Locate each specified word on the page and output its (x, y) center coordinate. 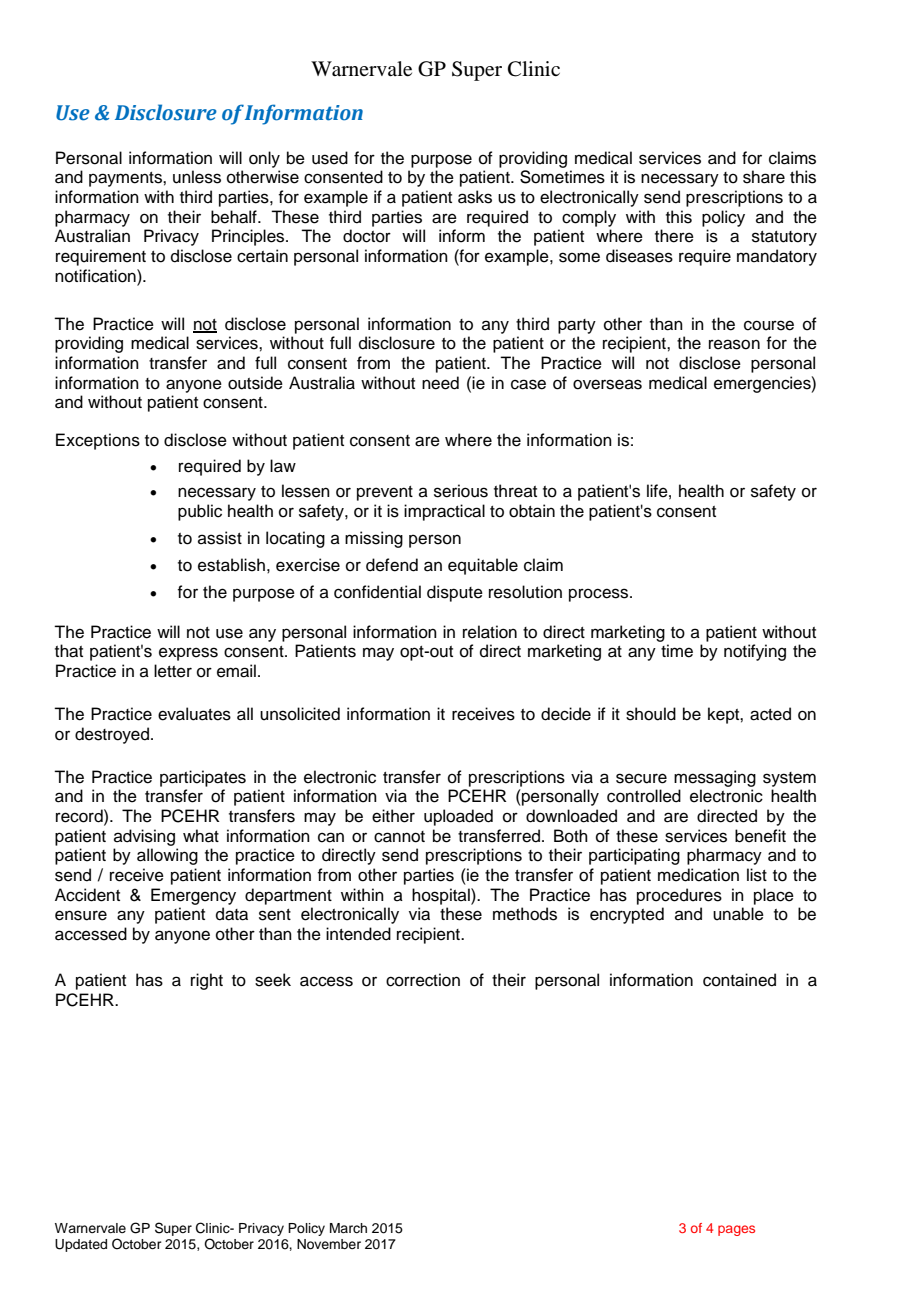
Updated (81, 1245)
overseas (607, 384)
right (207, 981)
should (651, 714)
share (764, 177)
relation (490, 632)
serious (461, 491)
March (348, 1228)
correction (423, 980)
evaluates (194, 714)
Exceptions (98, 441)
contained (739, 980)
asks (475, 197)
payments (126, 179)
